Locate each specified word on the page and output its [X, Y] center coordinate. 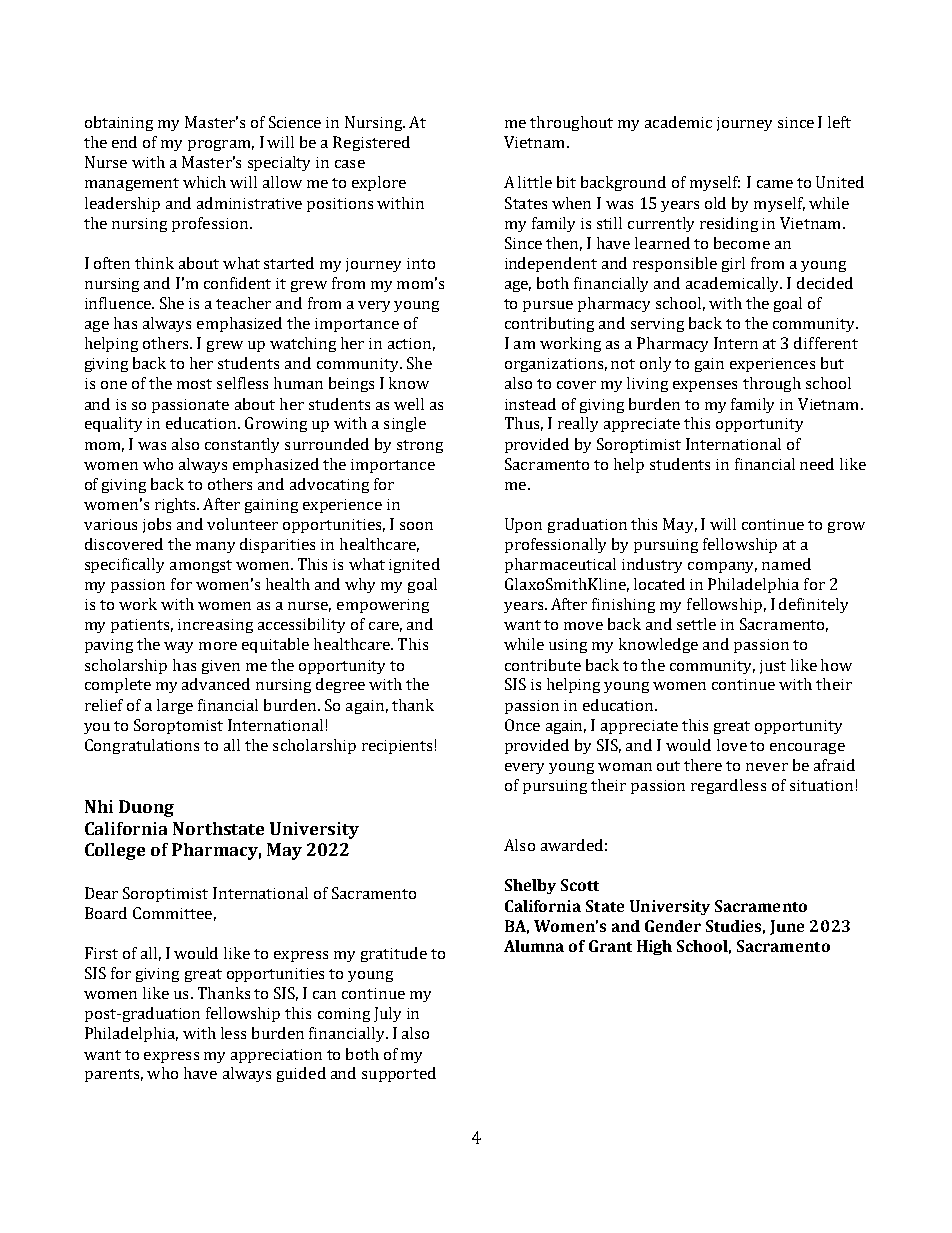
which [204, 182]
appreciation [276, 1056]
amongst [201, 566]
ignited [414, 565]
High [654, 947]
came [775, 184]
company [722, 567]
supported [399, 1074]
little [535, 182]
